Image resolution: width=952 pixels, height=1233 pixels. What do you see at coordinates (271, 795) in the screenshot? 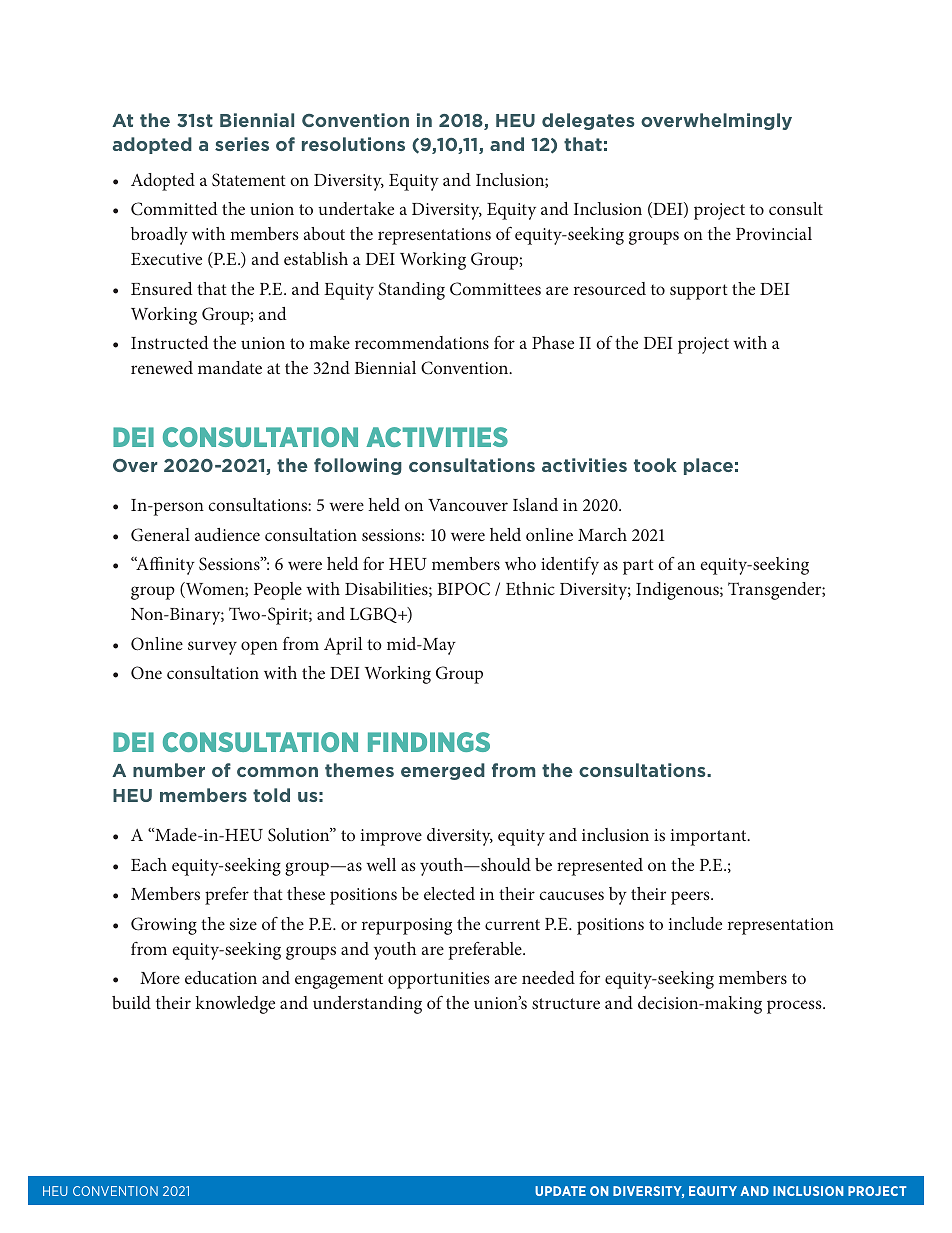
I see `told` at bounding box center [271, 795].
